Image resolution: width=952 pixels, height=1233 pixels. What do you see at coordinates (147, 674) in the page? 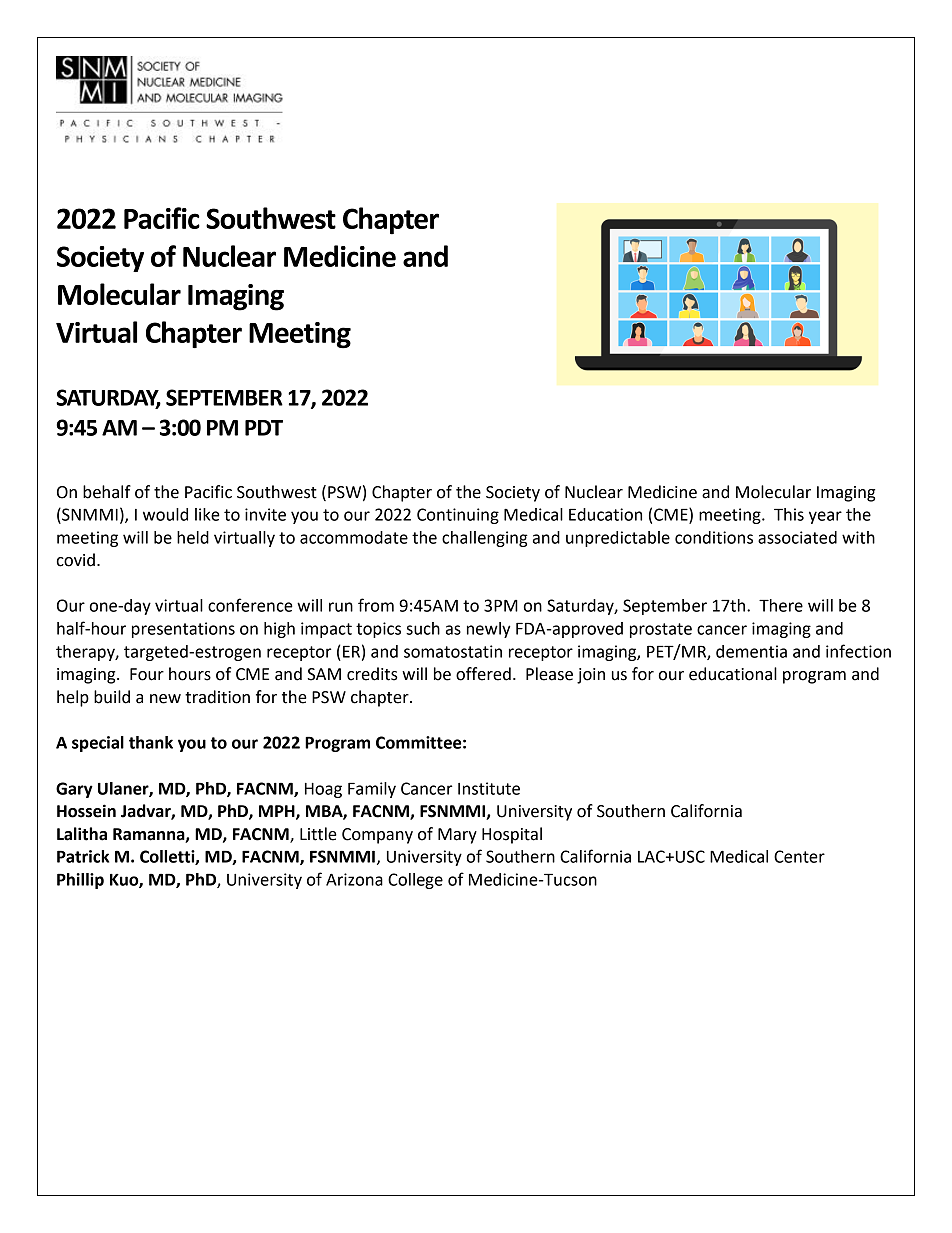
I see `Four` at bounding box center [147, 674].
